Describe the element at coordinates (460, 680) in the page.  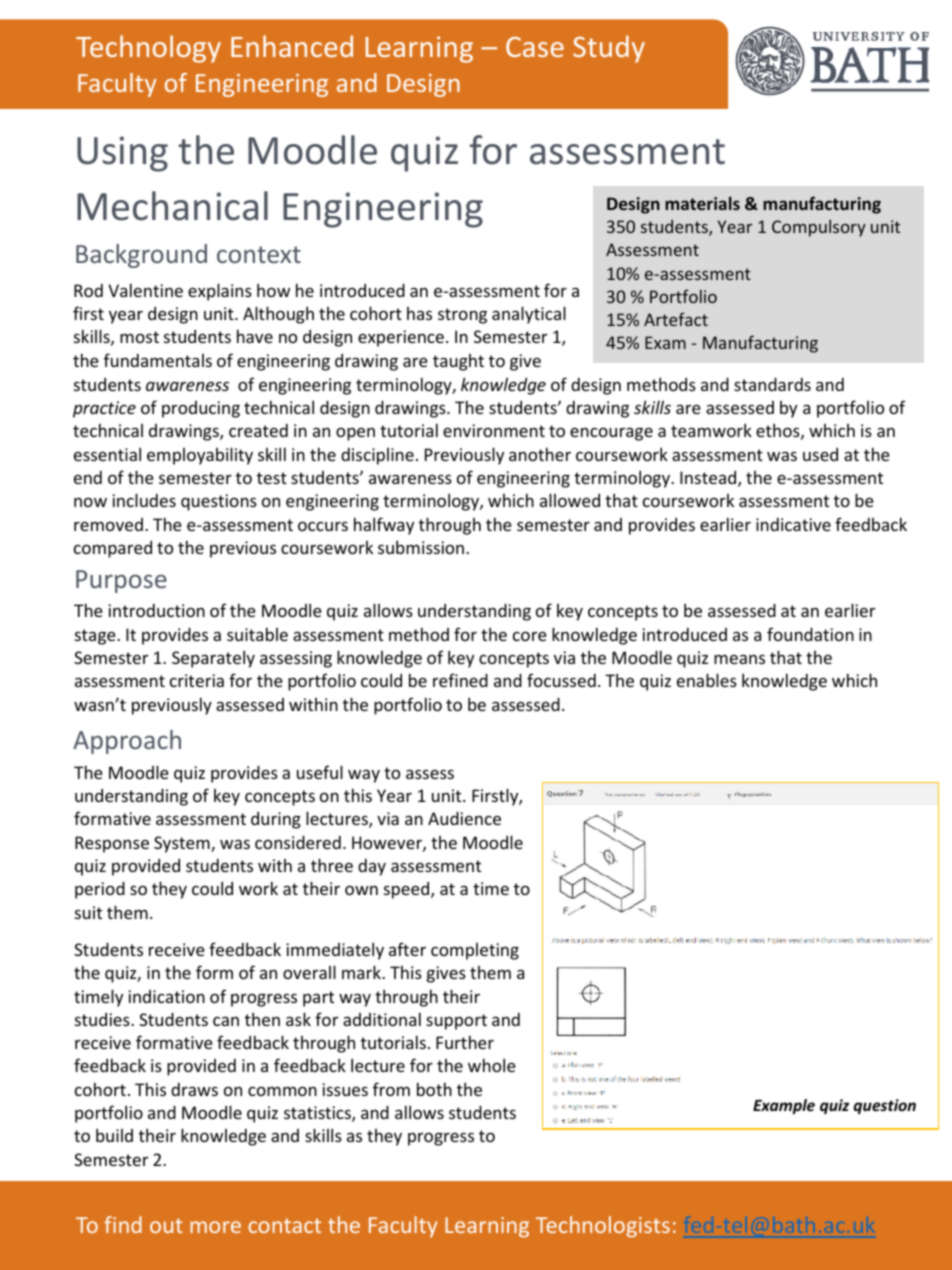
I see `refined` at that location.
